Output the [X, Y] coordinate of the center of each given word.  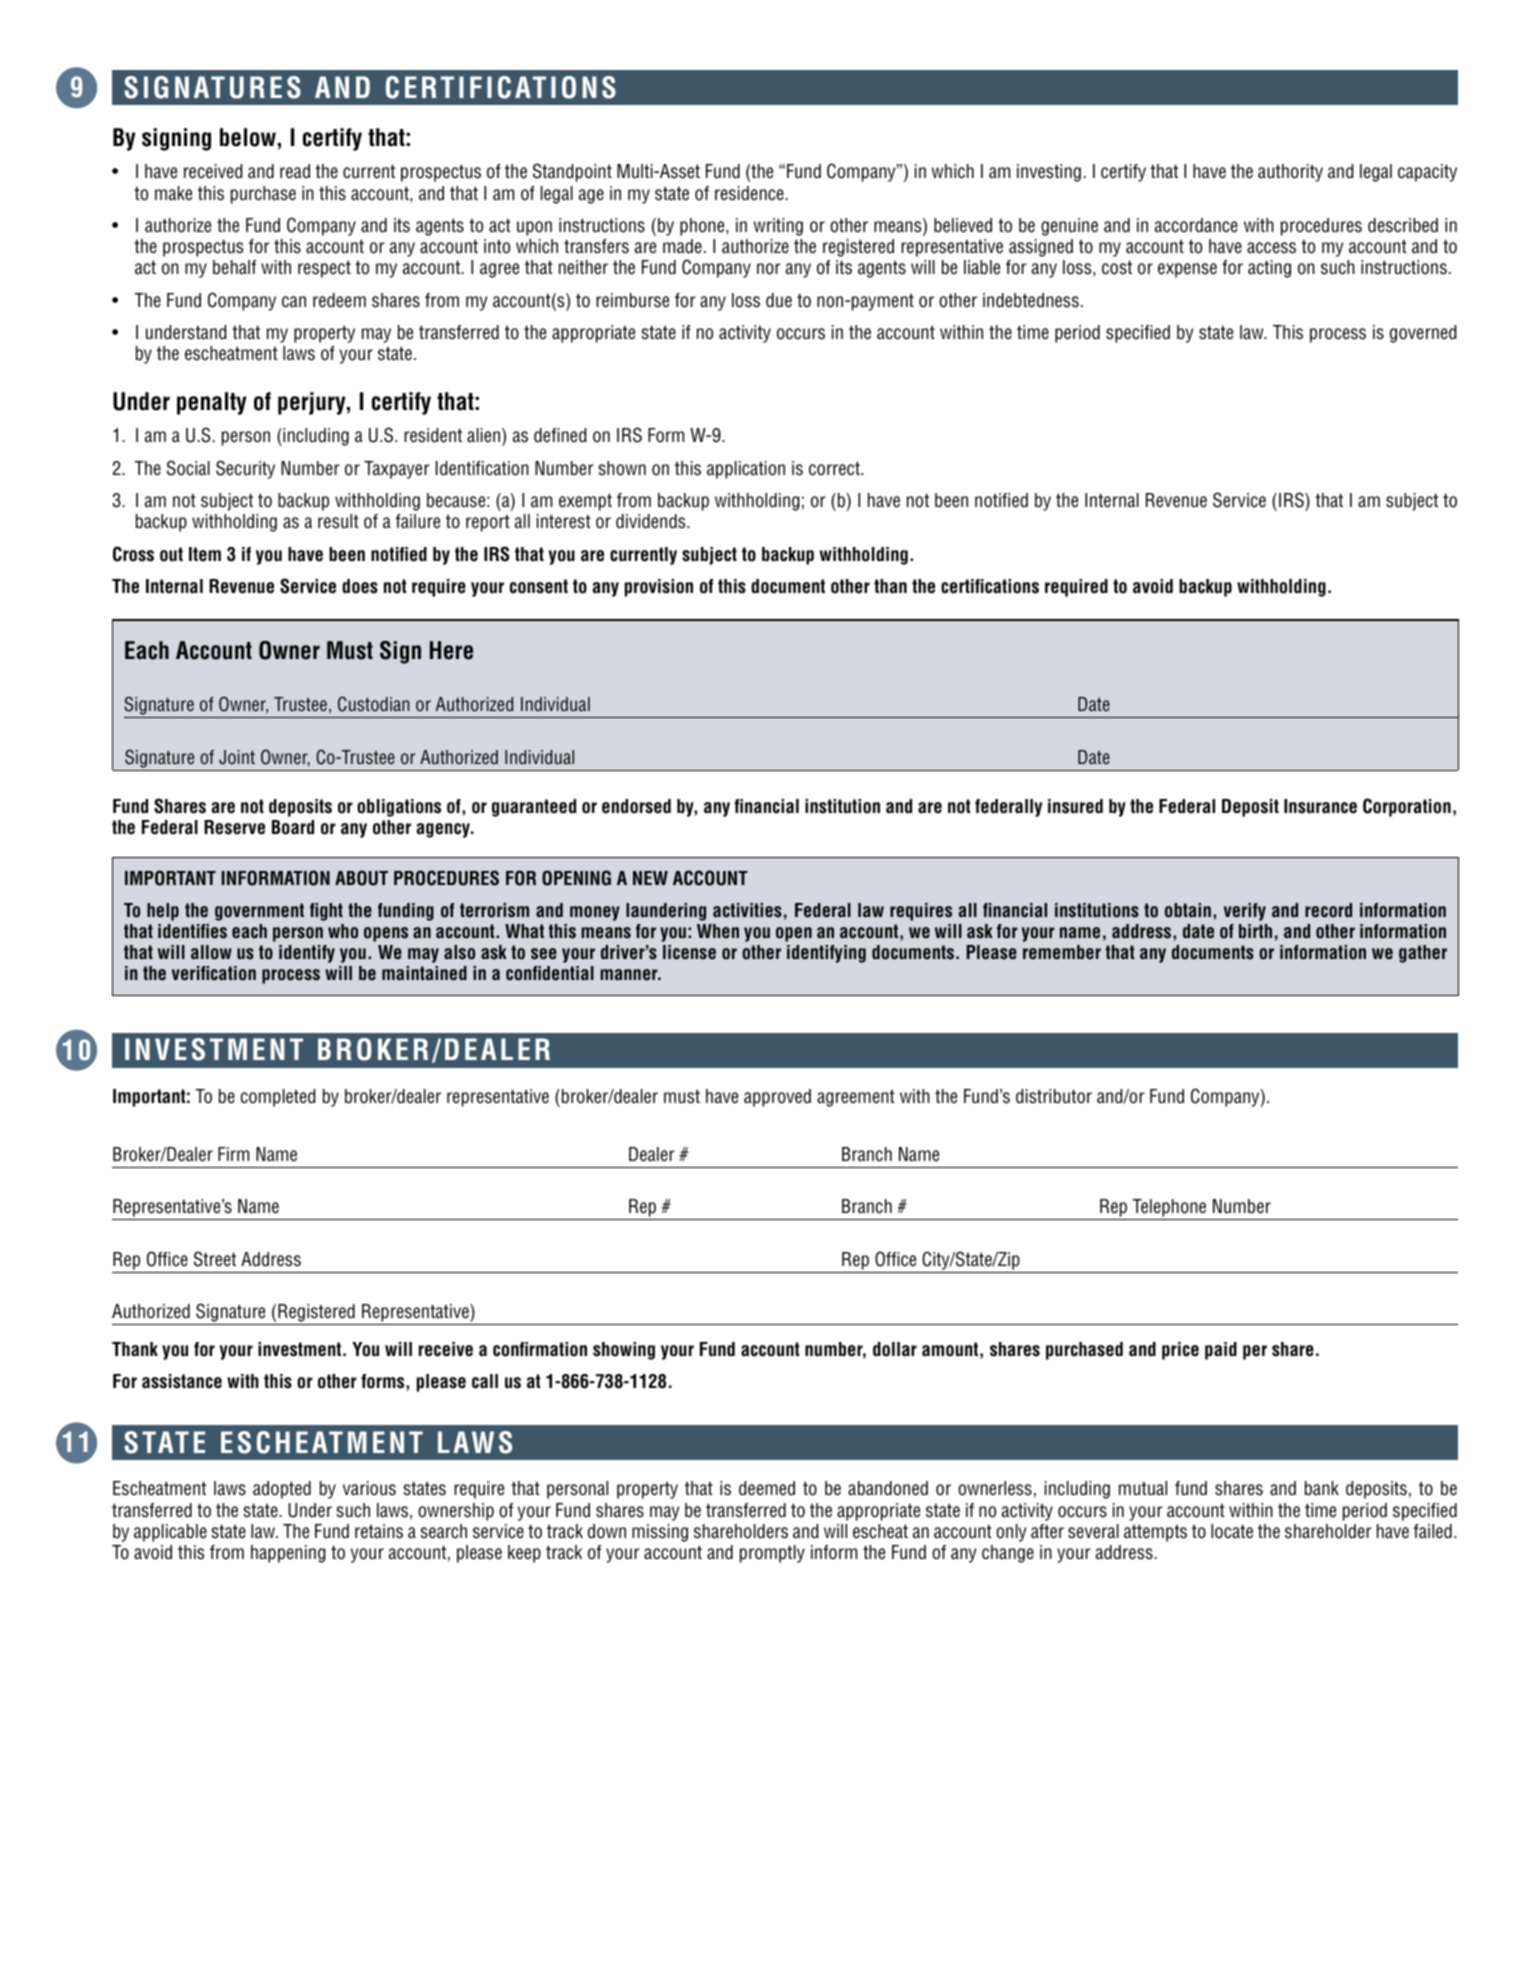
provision [659, 588]
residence [750, 193]
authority [1290, 173]
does [360, 586]
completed [278, 1098]
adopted [282, 1490]
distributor [1054, 1096]
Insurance [1320, 806]
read [295, 171]
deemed [767, 1488]
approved [777, 1098]
